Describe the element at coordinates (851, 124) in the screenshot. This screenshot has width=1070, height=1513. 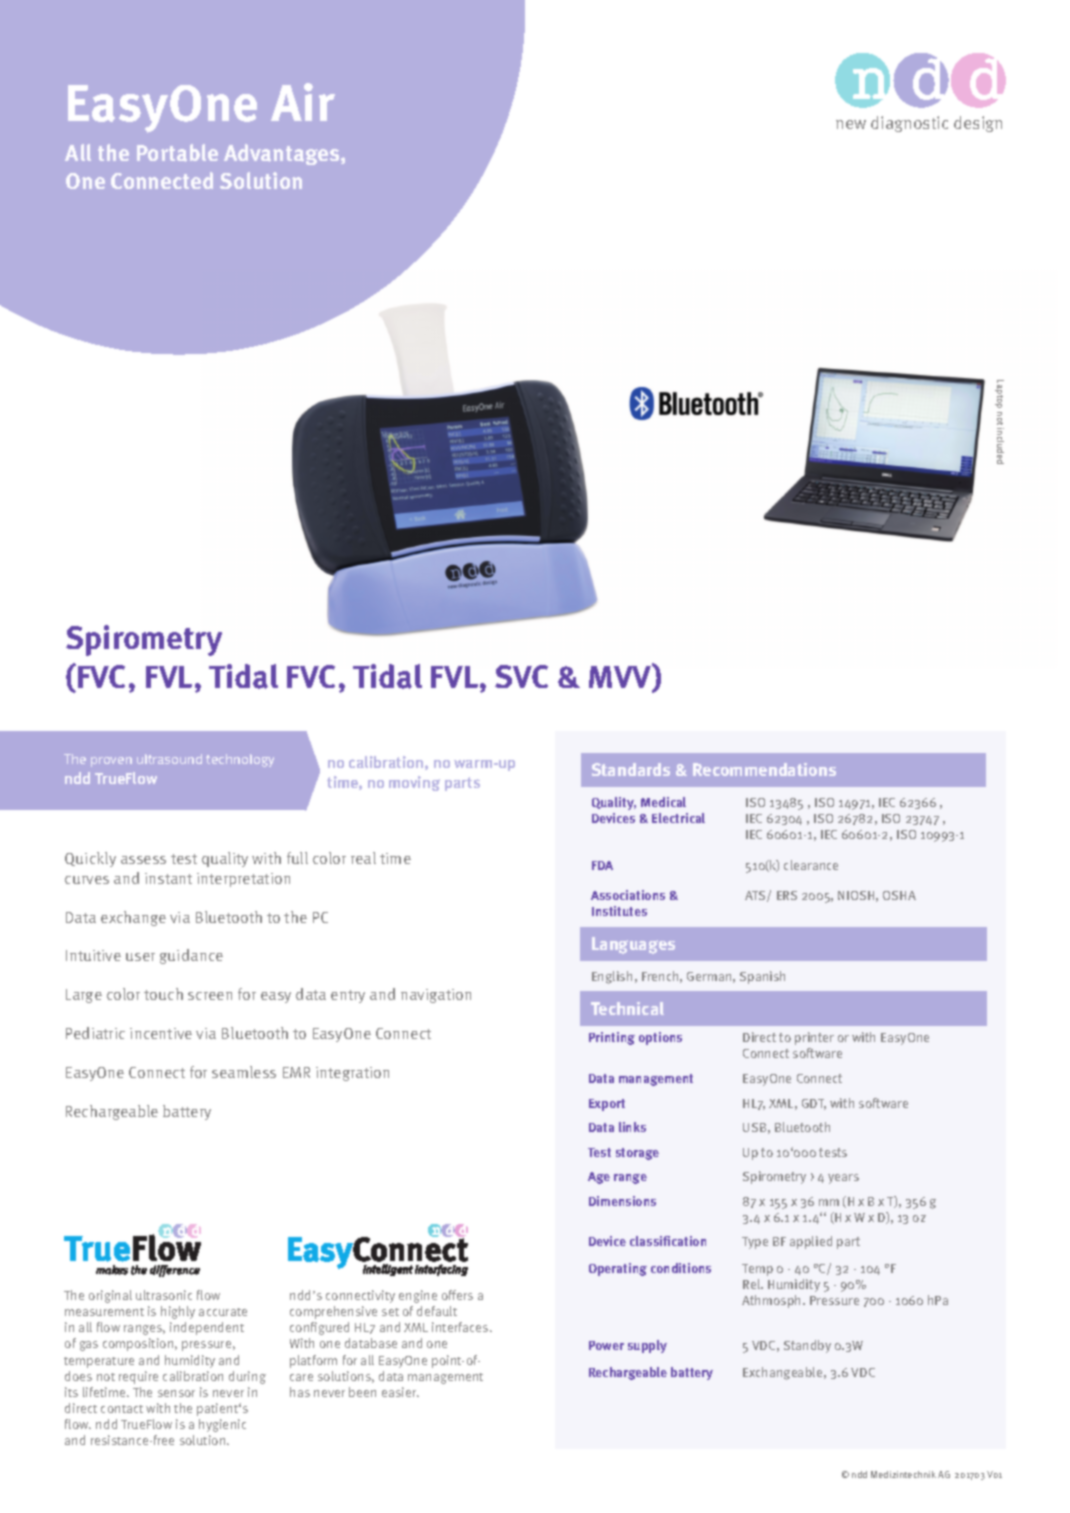
I see `new` at that location.
